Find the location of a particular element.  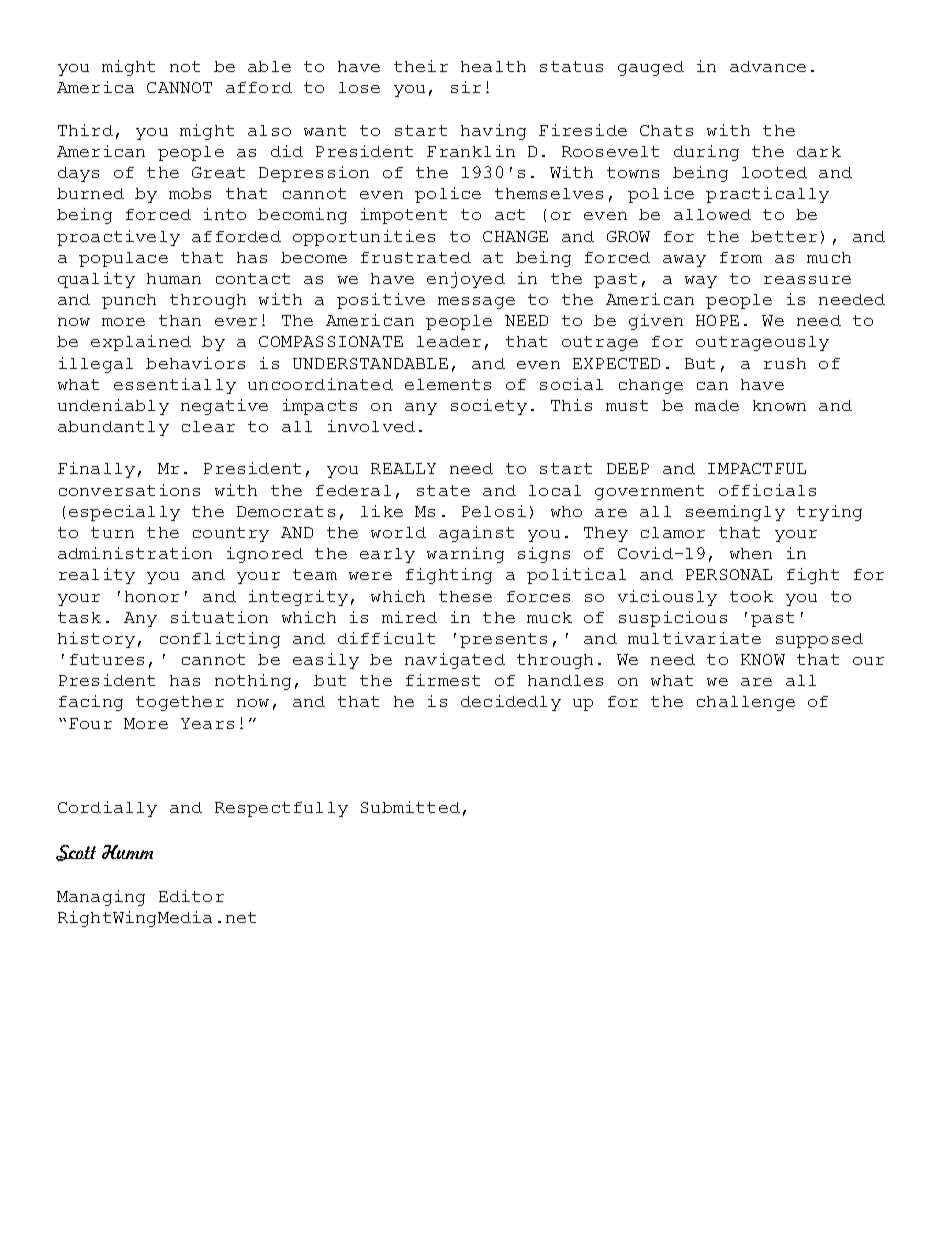

together is located at coordinates (180, 703).
